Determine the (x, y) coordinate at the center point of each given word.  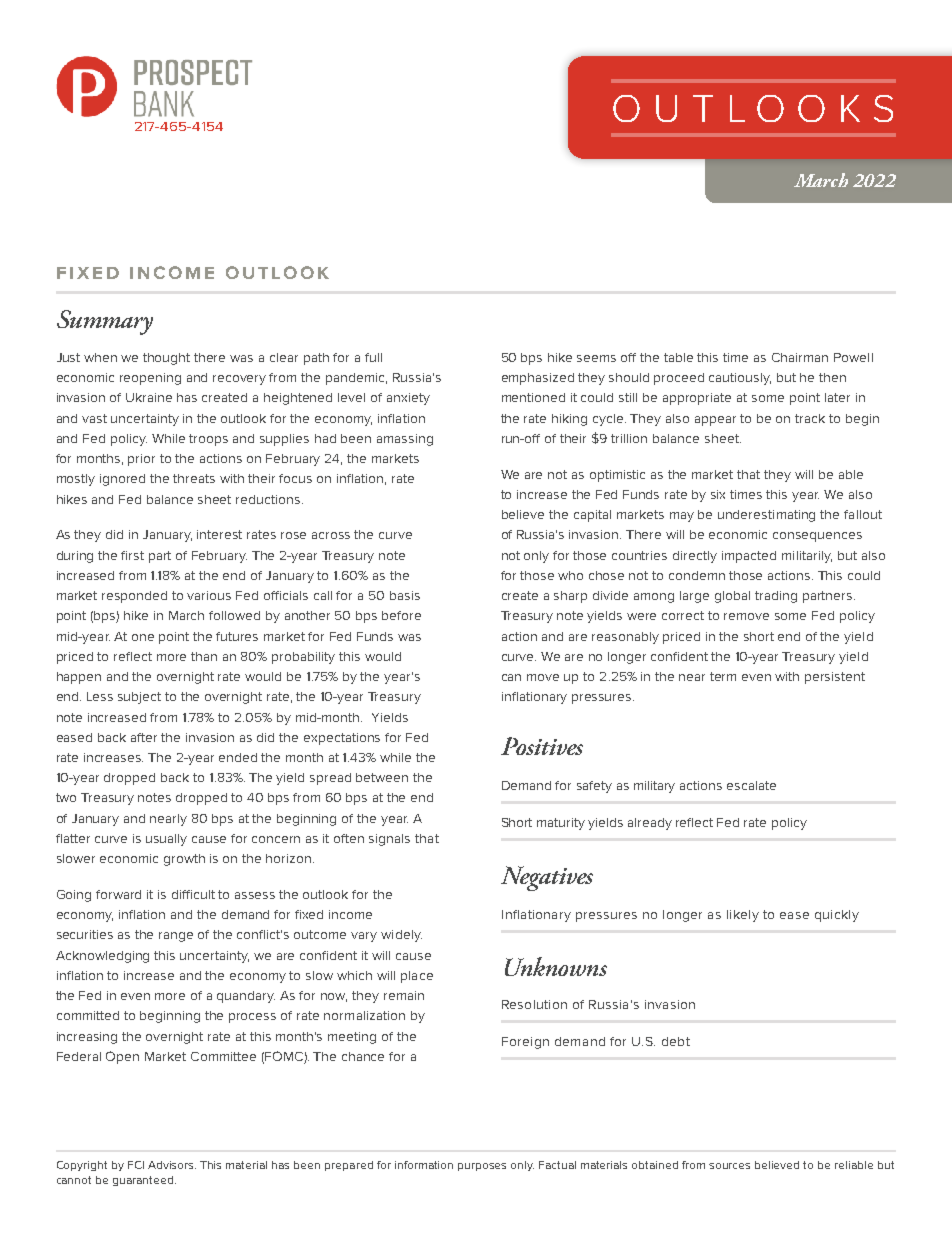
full (373, 357)
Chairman (800, 357)
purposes (482, 1167)
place (417, 977)
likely (743, 916)
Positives (542, 746)
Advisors (172, 1165)
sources (729, 1166)
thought (166, 359)
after (144, 737)
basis (405, 595)
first (132, 555)
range (176, 937)
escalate (751, 785)
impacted (749, 557)
